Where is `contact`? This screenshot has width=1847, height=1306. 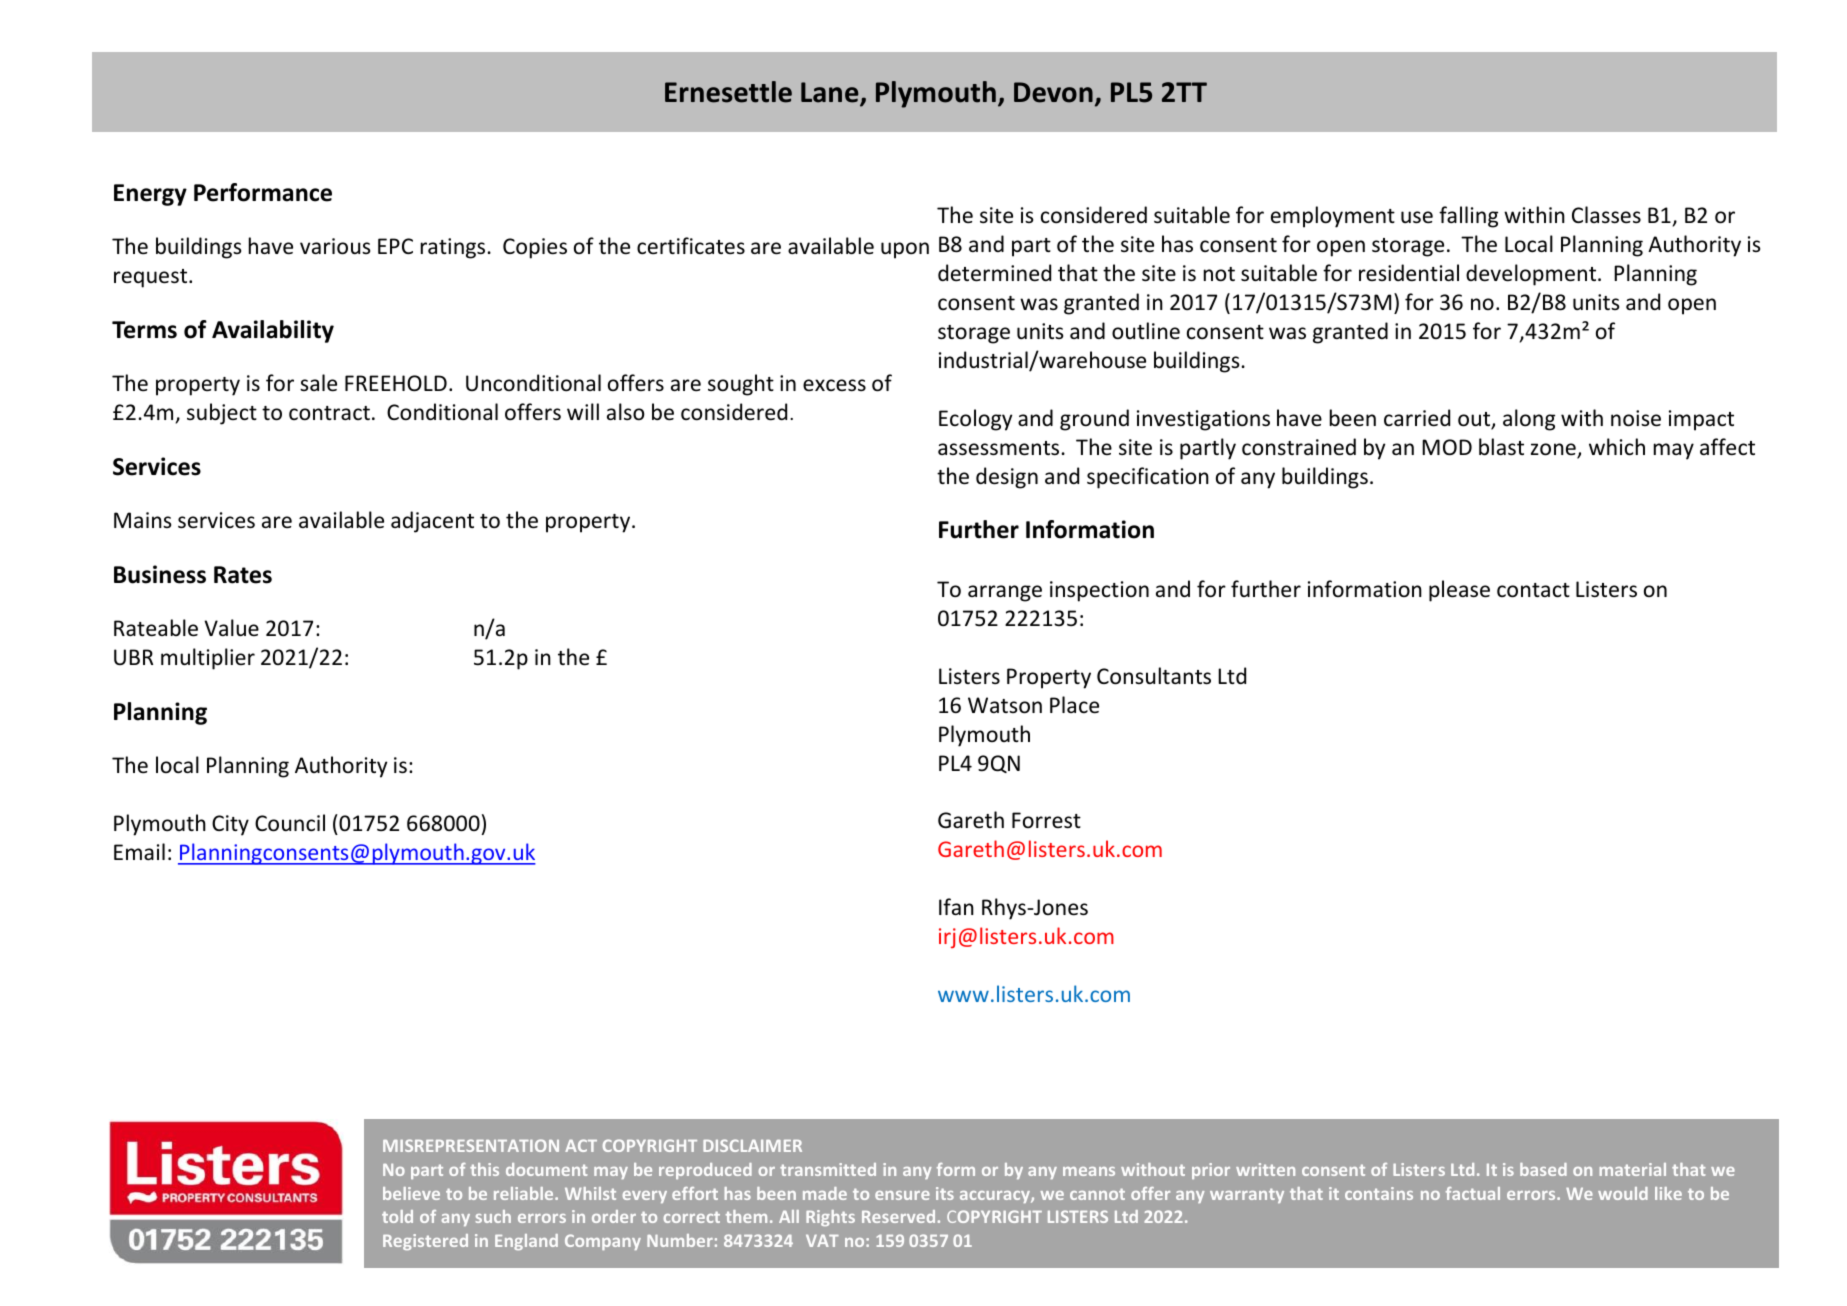
contact is located at coordinates (1533, 590).
